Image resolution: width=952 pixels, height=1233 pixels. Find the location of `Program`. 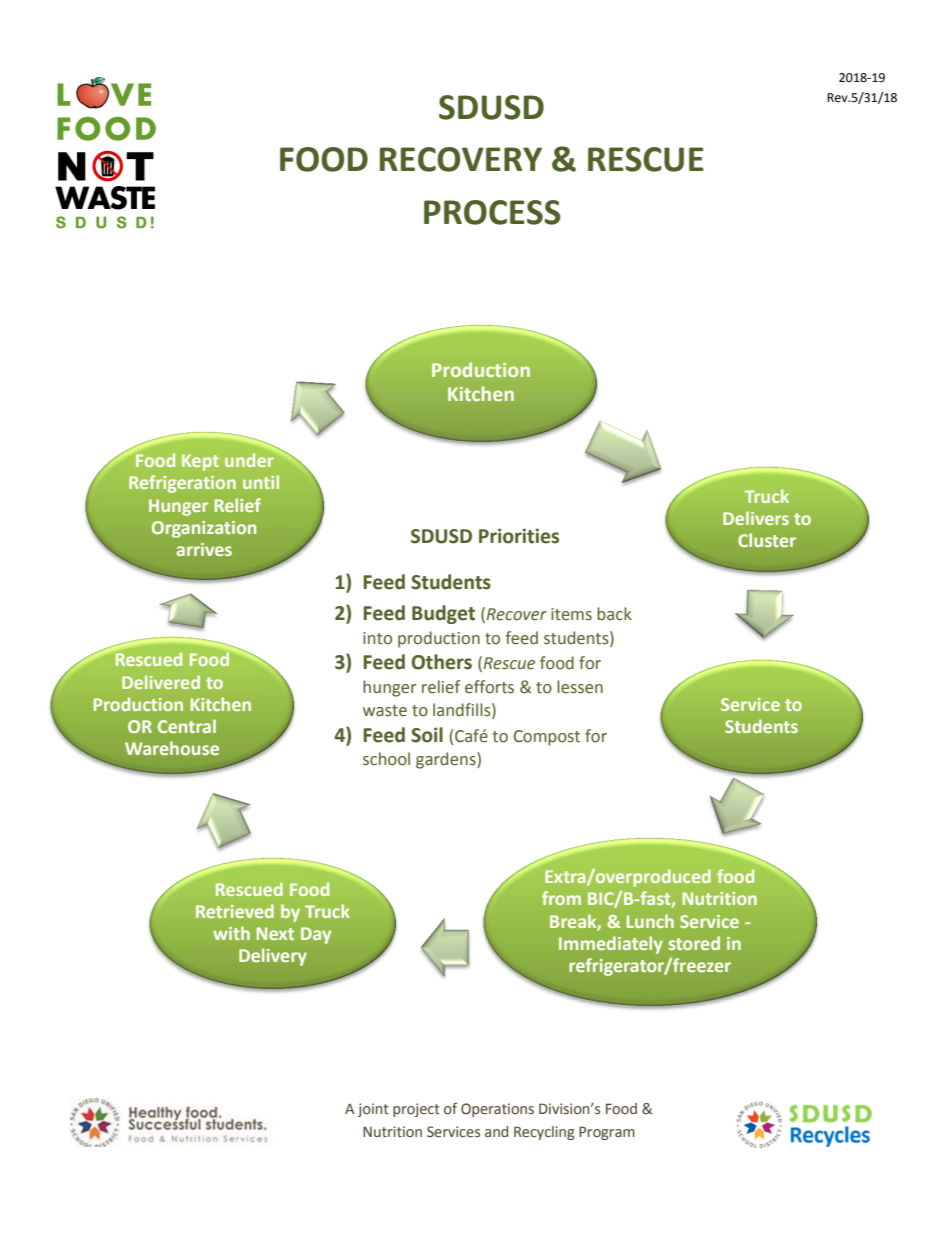

Program is located at coordinates (607, 1133).
